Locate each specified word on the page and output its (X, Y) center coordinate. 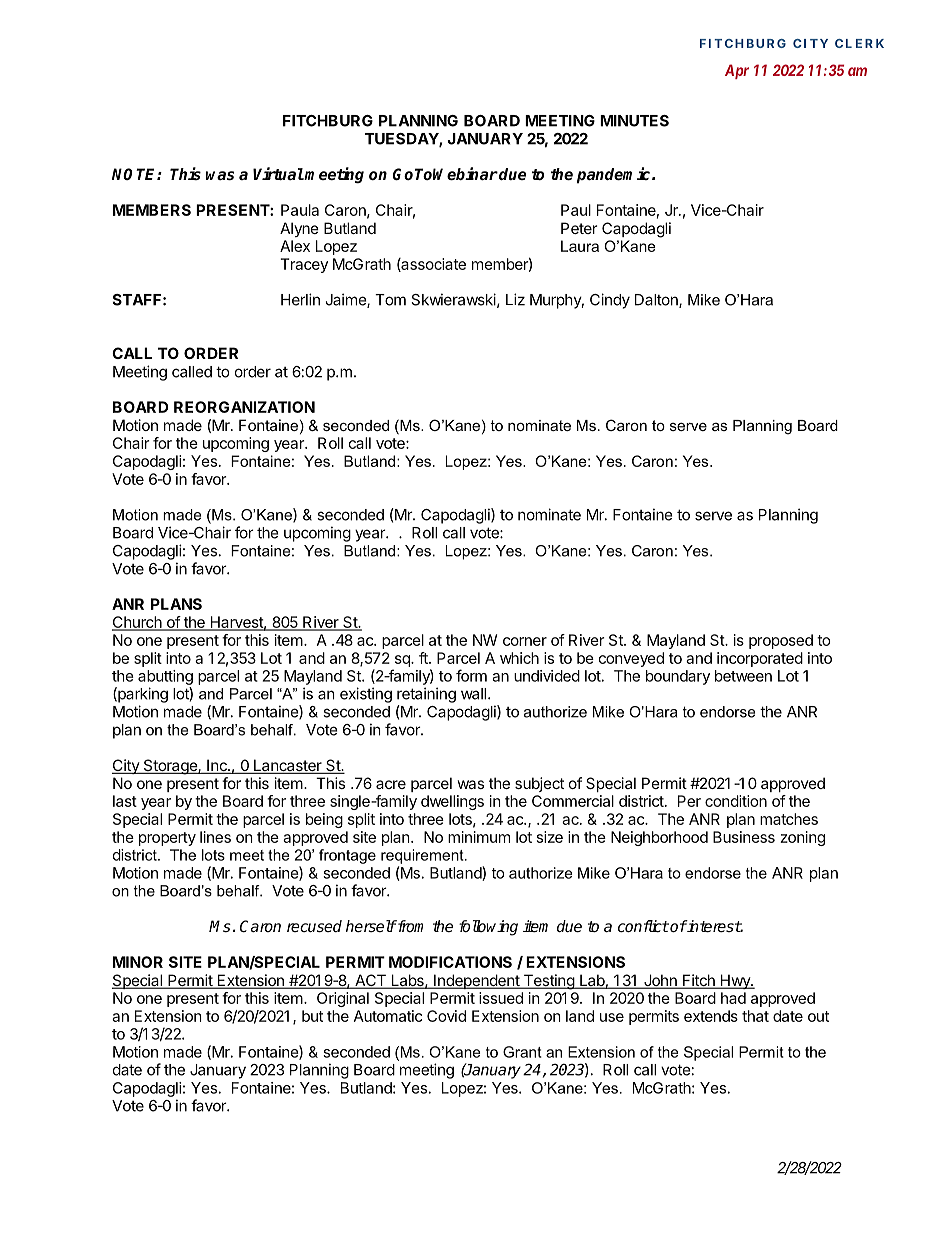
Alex (295, 246)
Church (138, 623)
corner (525, 641)
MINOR (138, 962)
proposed (781, 641)
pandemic (615, 175)
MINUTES (634, 121)
